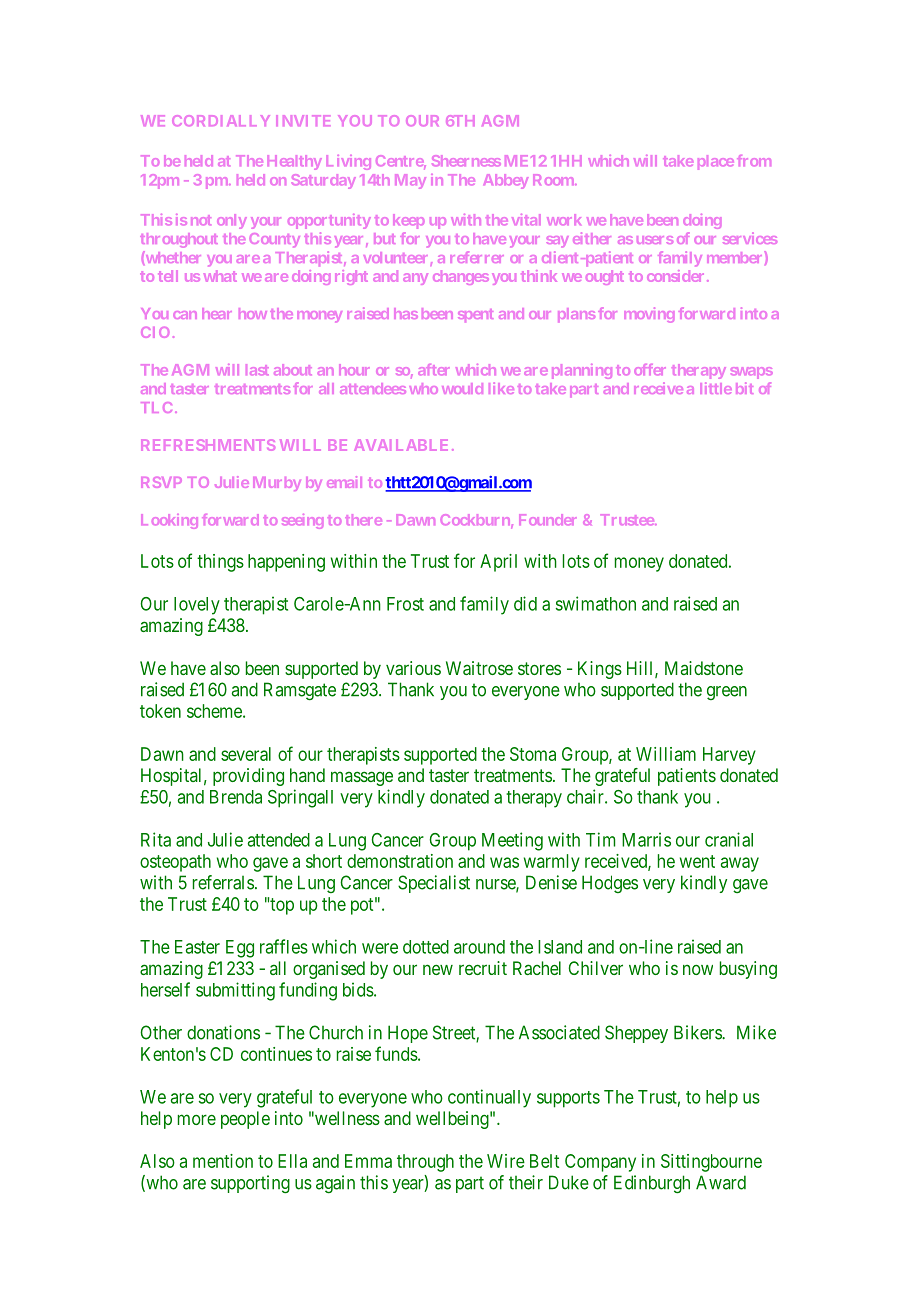 This image has height=1307, width=924. What do you see at coordinates (410, 181) in the image?
I see `May` at bounding box center [410, 181].
